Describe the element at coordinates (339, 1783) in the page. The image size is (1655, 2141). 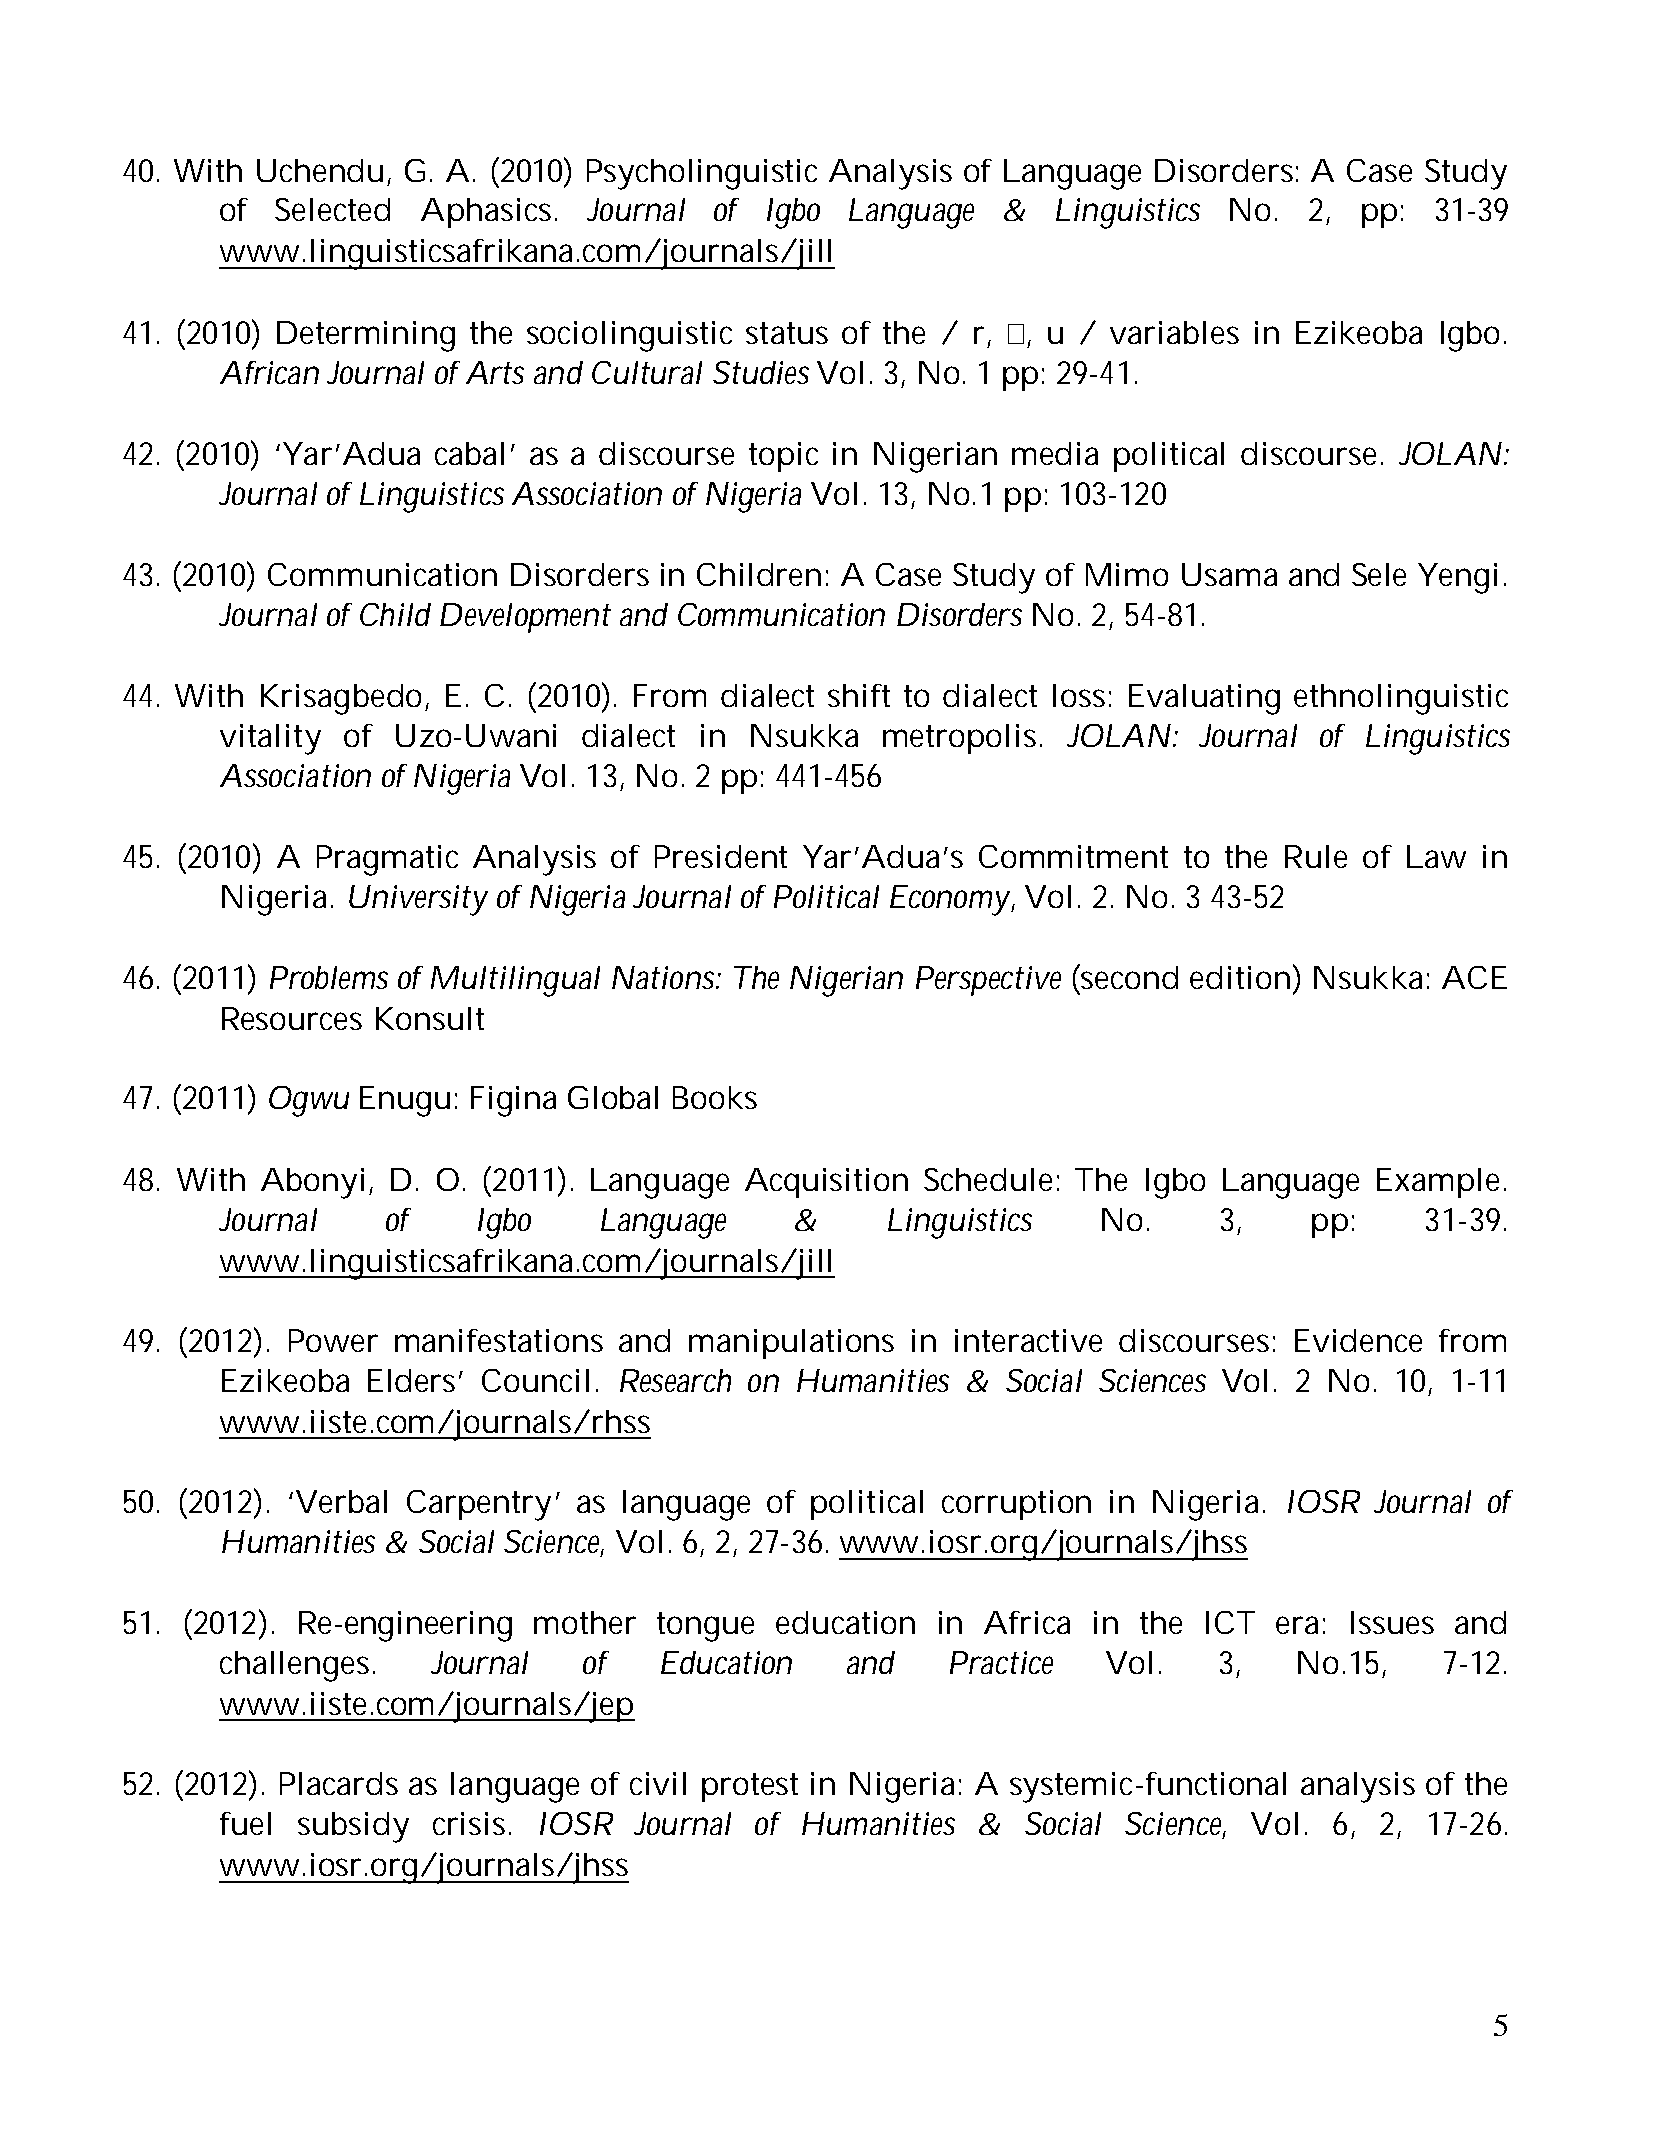
I see `Placards` at that location.
